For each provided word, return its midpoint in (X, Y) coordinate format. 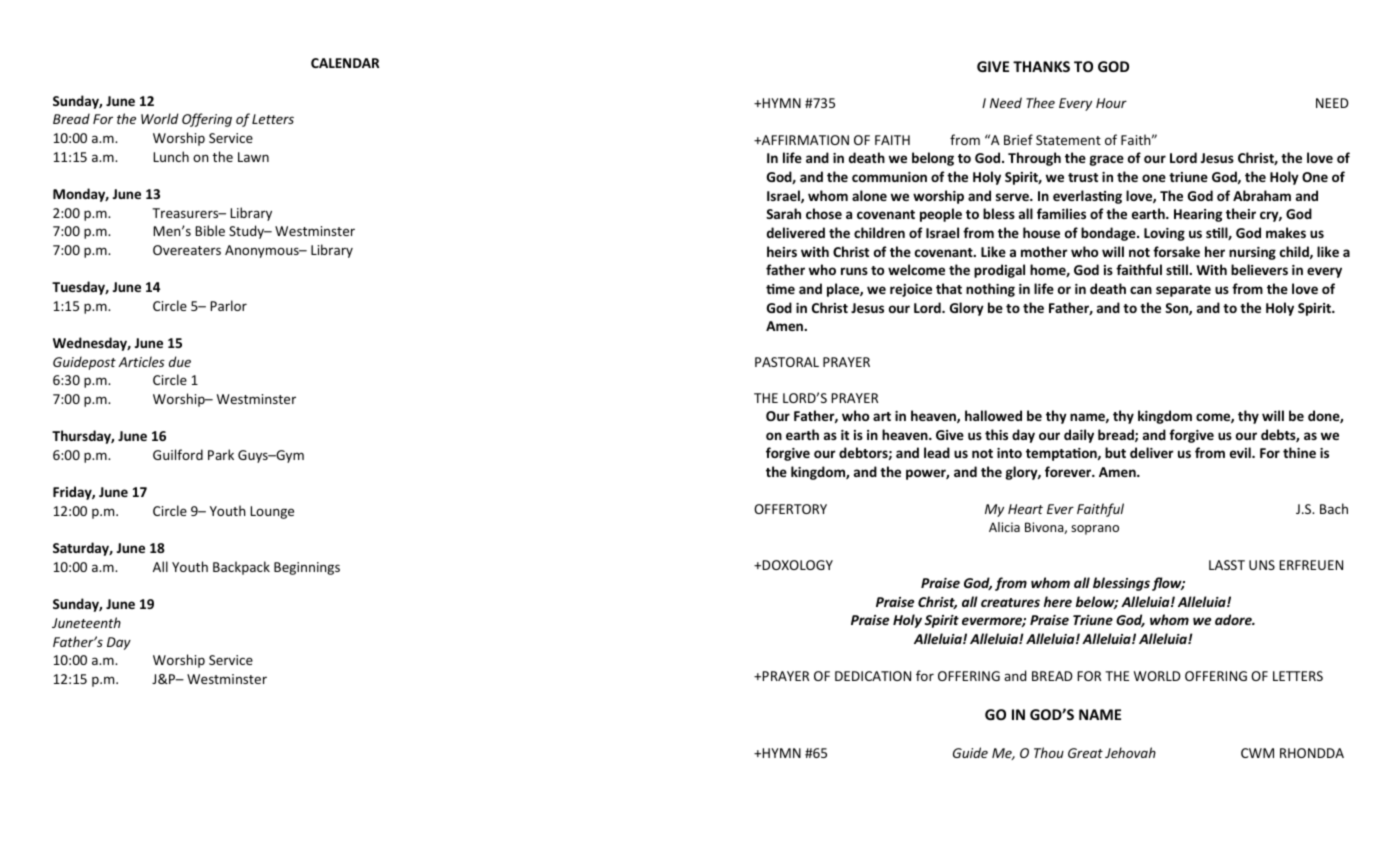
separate (1183, 291)
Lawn (253, 157)
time (780, 289)
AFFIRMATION (804, 140)
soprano (1095, 530)
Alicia (1004, 527)
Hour (1111, 103)
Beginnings (307, 568)
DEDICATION (873, 676)
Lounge (272, 512)
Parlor (228, 305)
